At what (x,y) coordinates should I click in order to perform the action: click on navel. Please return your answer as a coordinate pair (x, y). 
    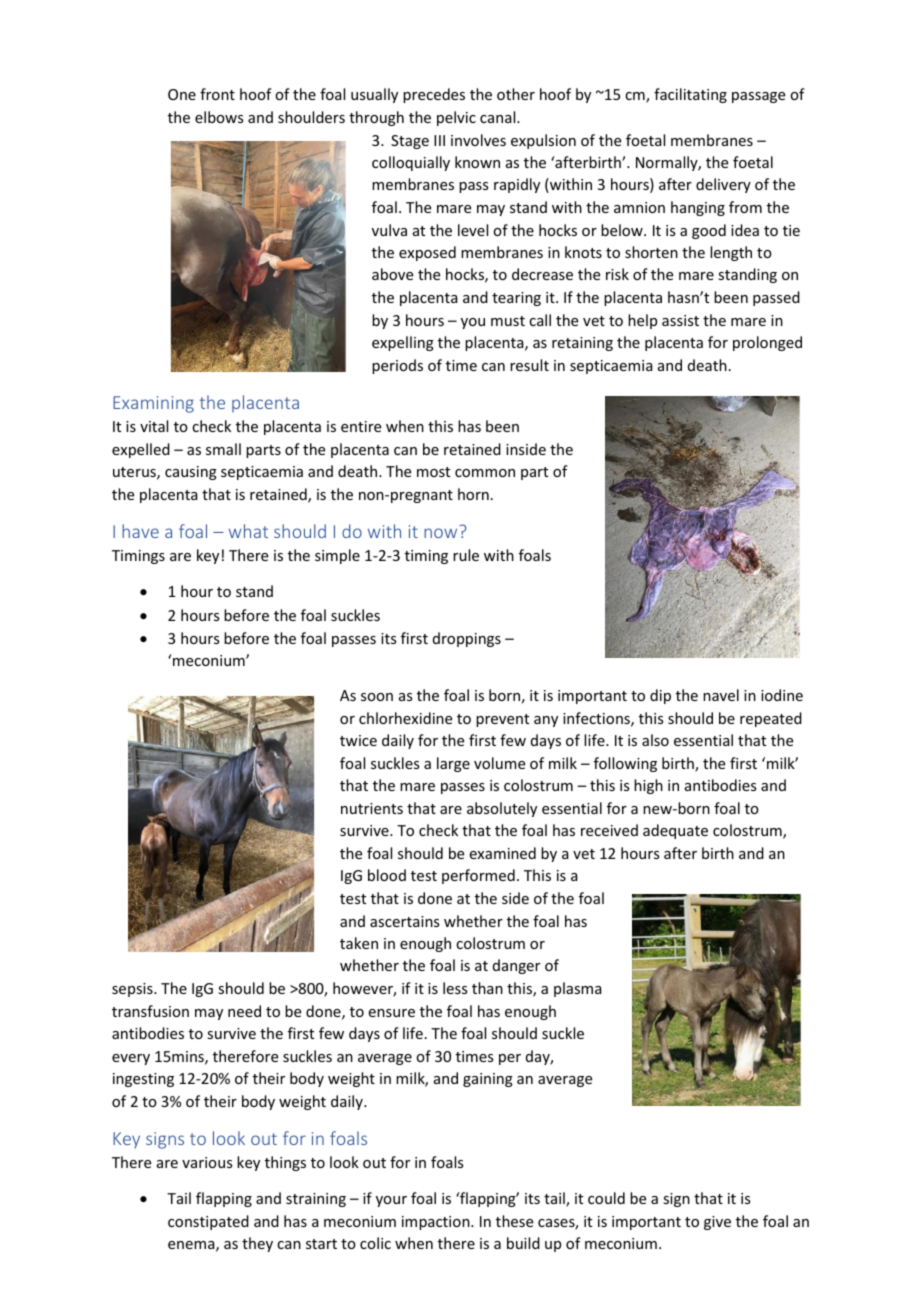
    Looking at the image, I should click on (721, 695).
